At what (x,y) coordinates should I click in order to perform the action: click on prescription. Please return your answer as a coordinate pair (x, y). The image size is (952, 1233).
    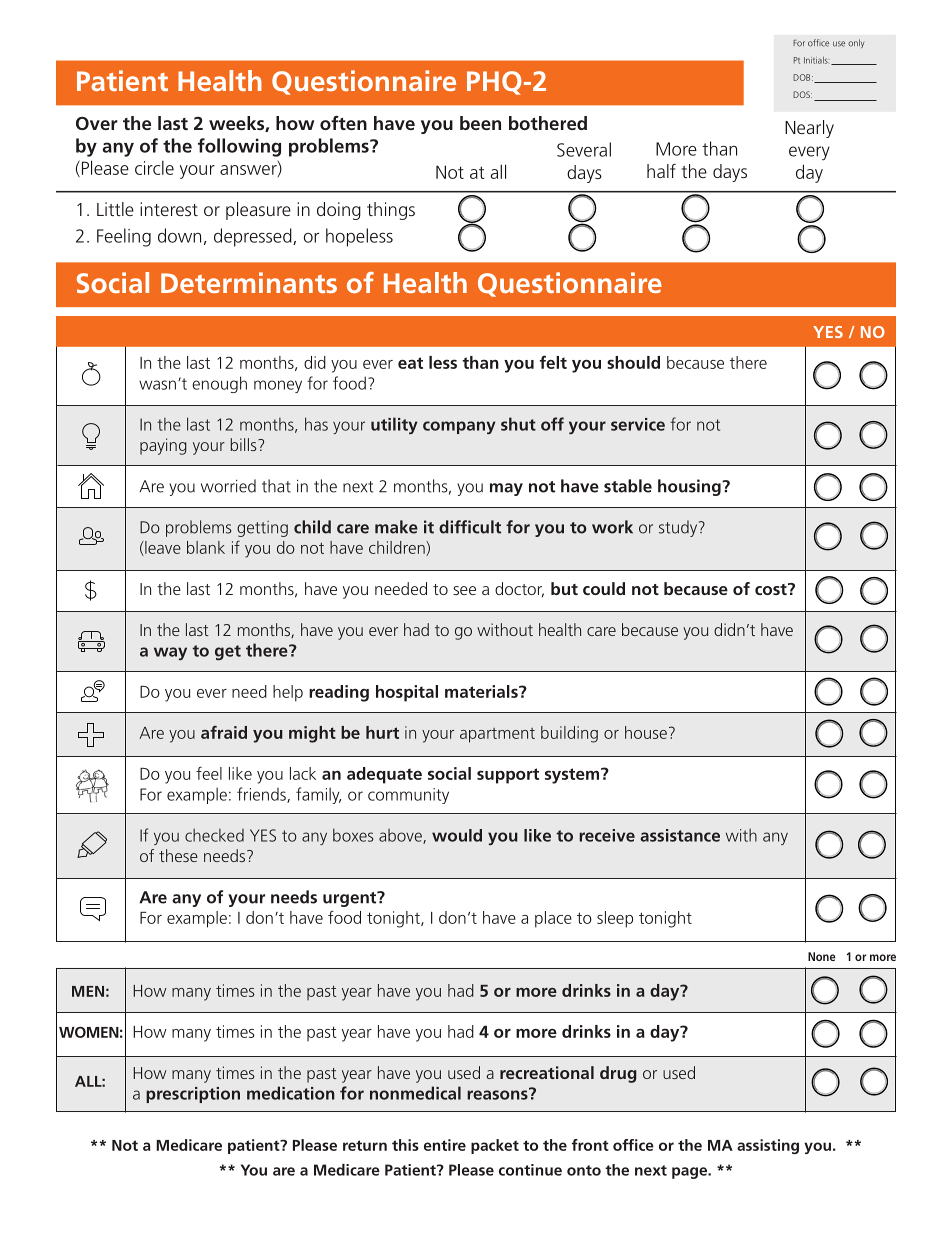
    Looking at the image, I should click on (193, 1095).
